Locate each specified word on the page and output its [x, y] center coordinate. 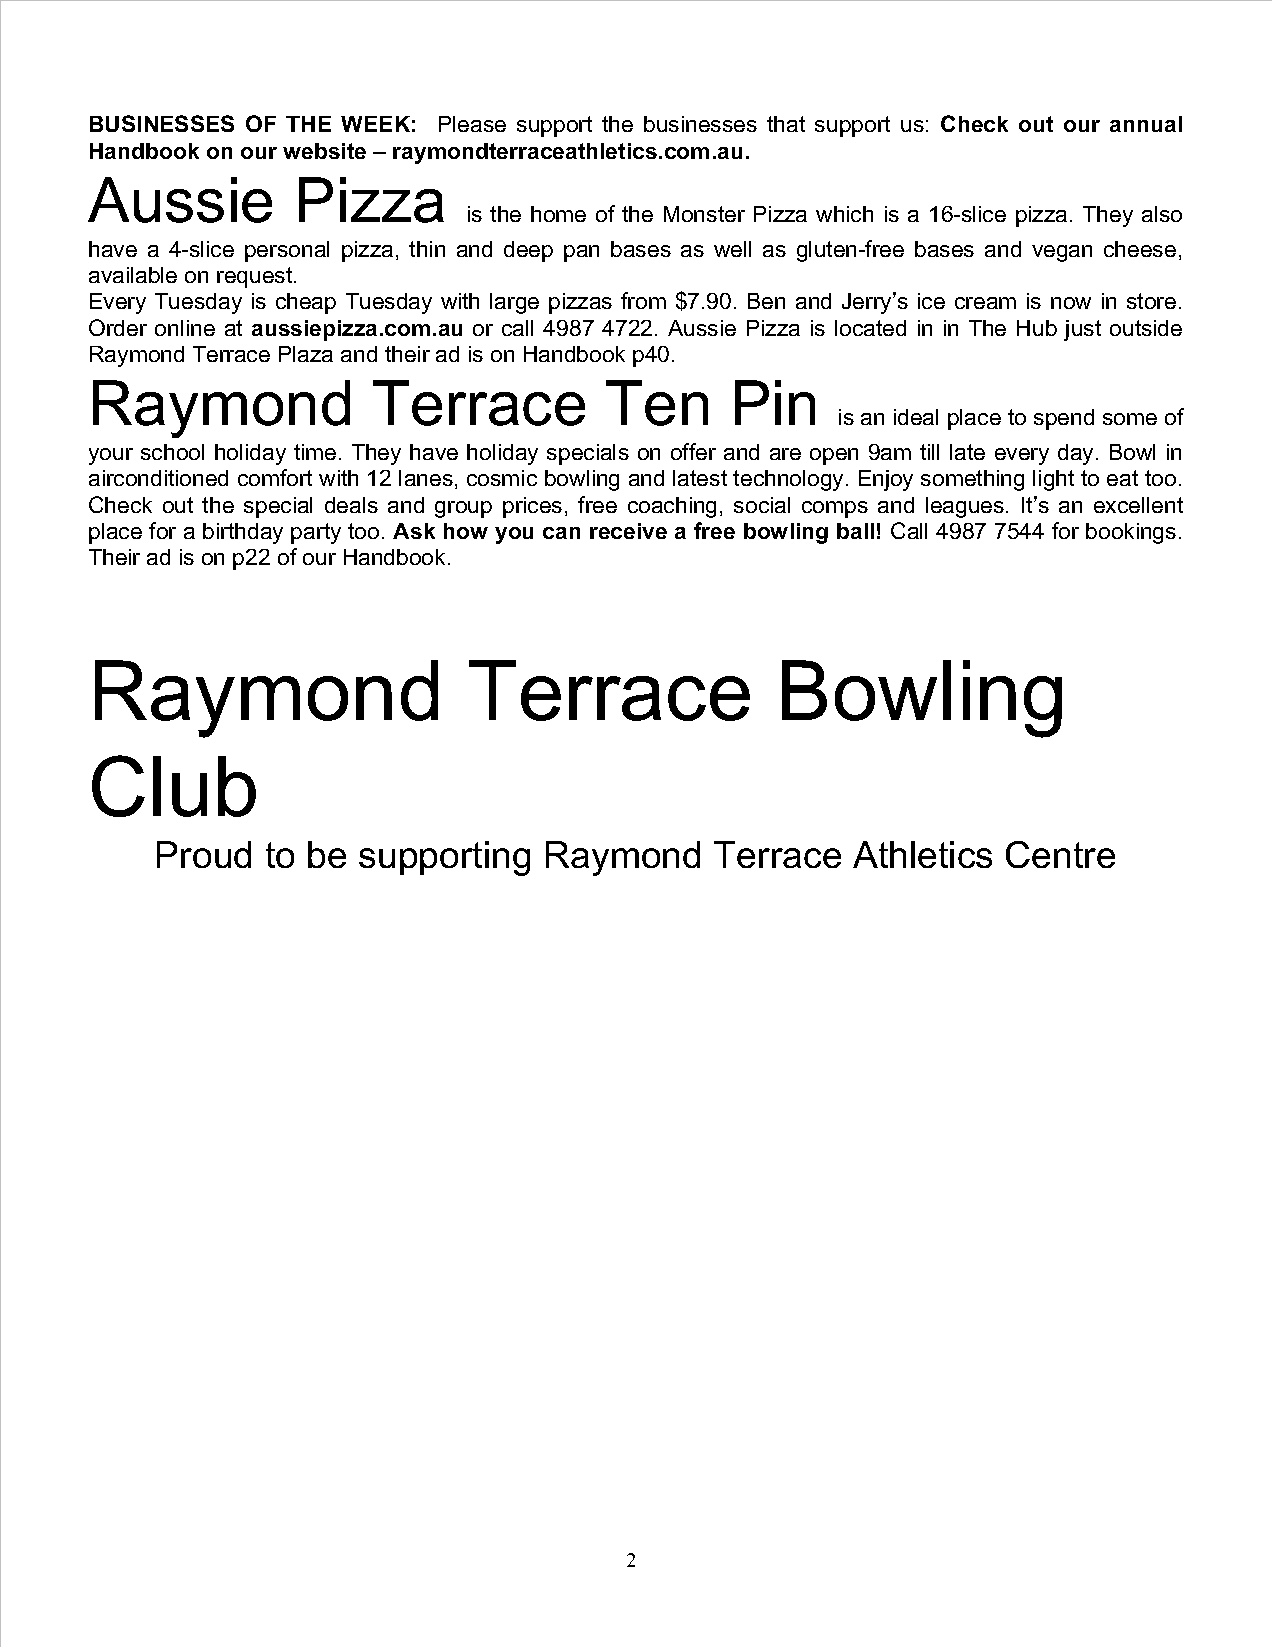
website [324, 151]
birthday [243, 533]
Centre [1060, 854]
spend [1064, 419]
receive [628, 531]
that [786, 124]
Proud [204, 854]
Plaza [306, 354]
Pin [775, 402]
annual [1146, 124]
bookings [1131, 533]
